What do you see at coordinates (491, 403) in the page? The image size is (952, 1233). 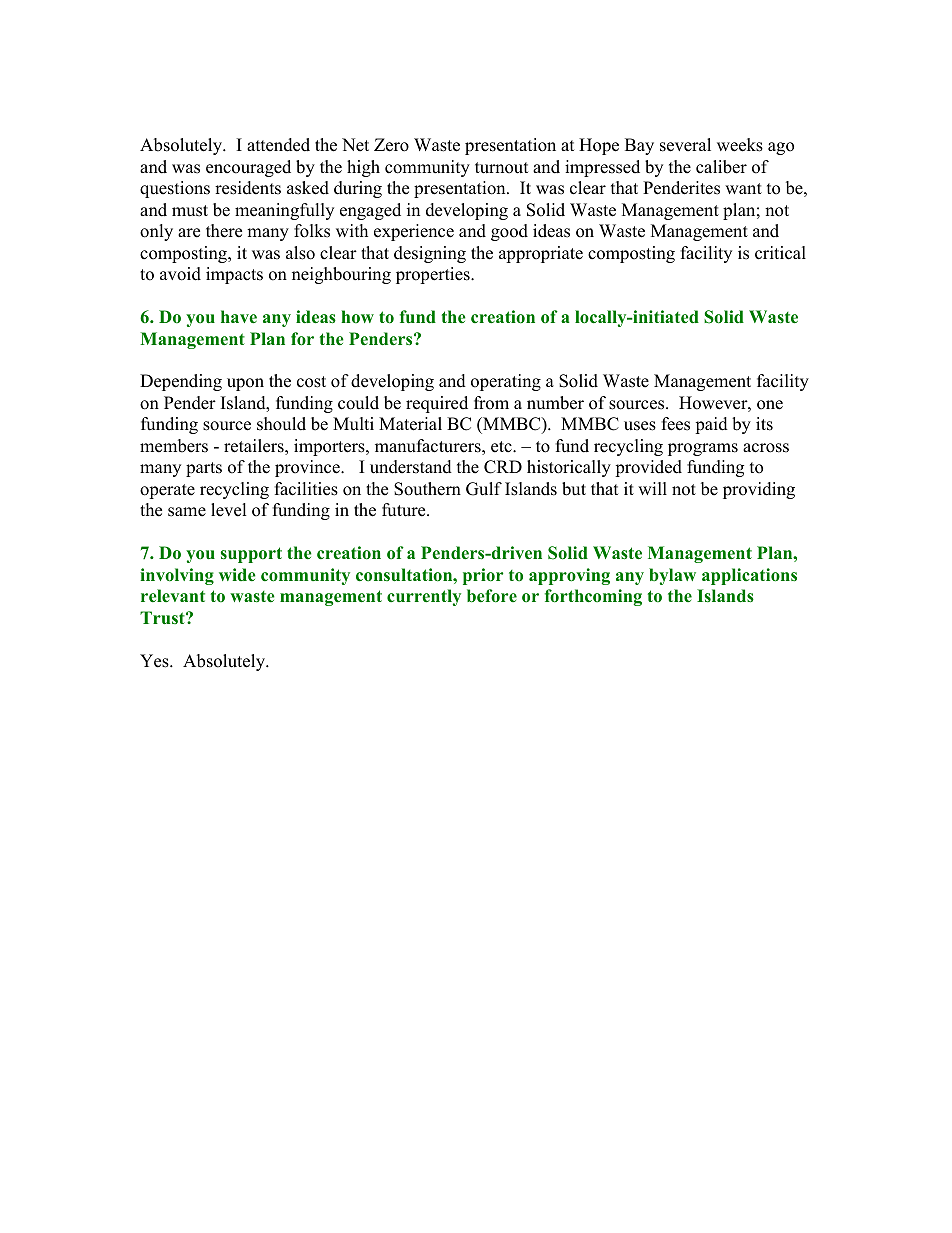 I see `from` at bounding box center [491, 403].
